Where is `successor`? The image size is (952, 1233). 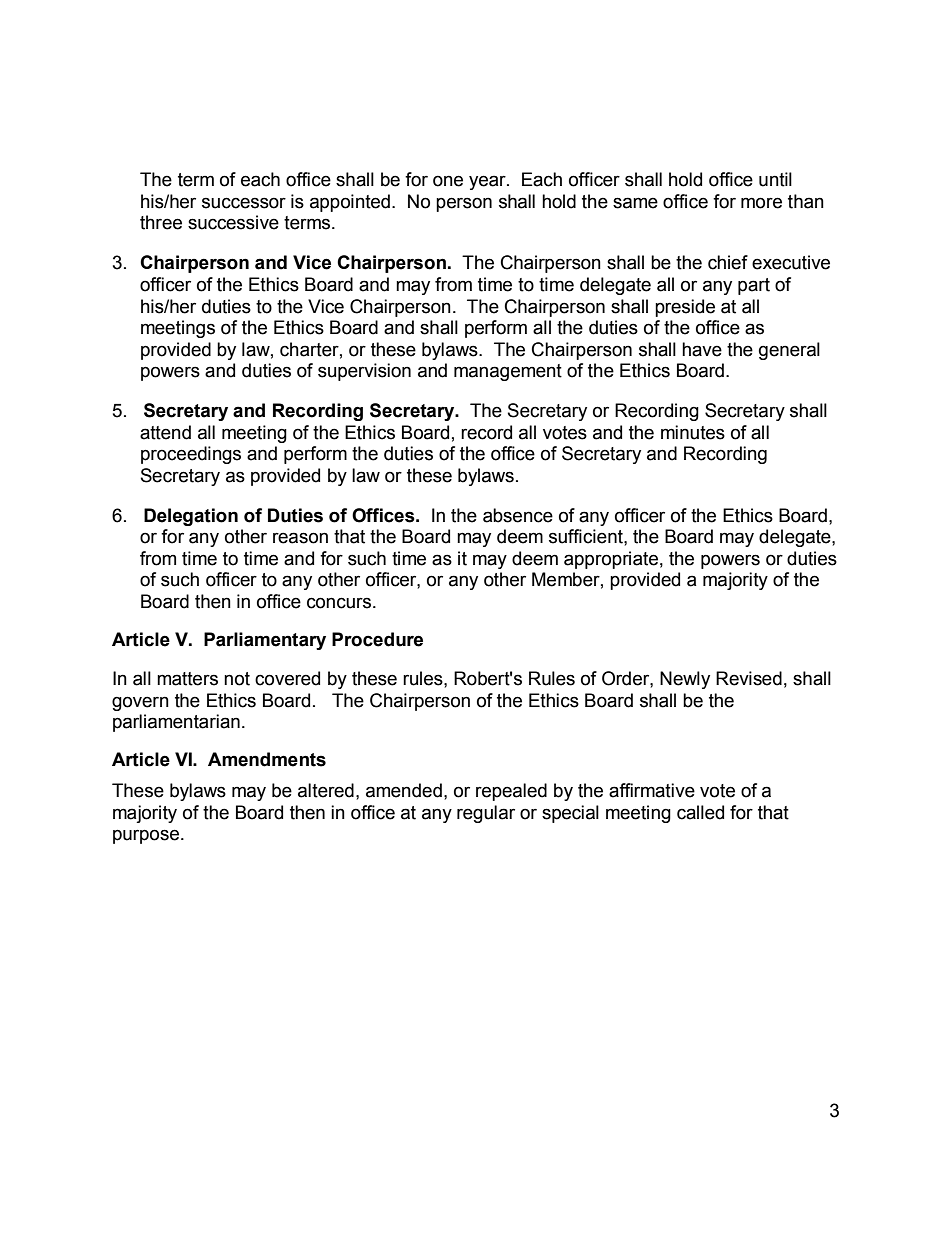 successor is located at coordinates (244, 203).
